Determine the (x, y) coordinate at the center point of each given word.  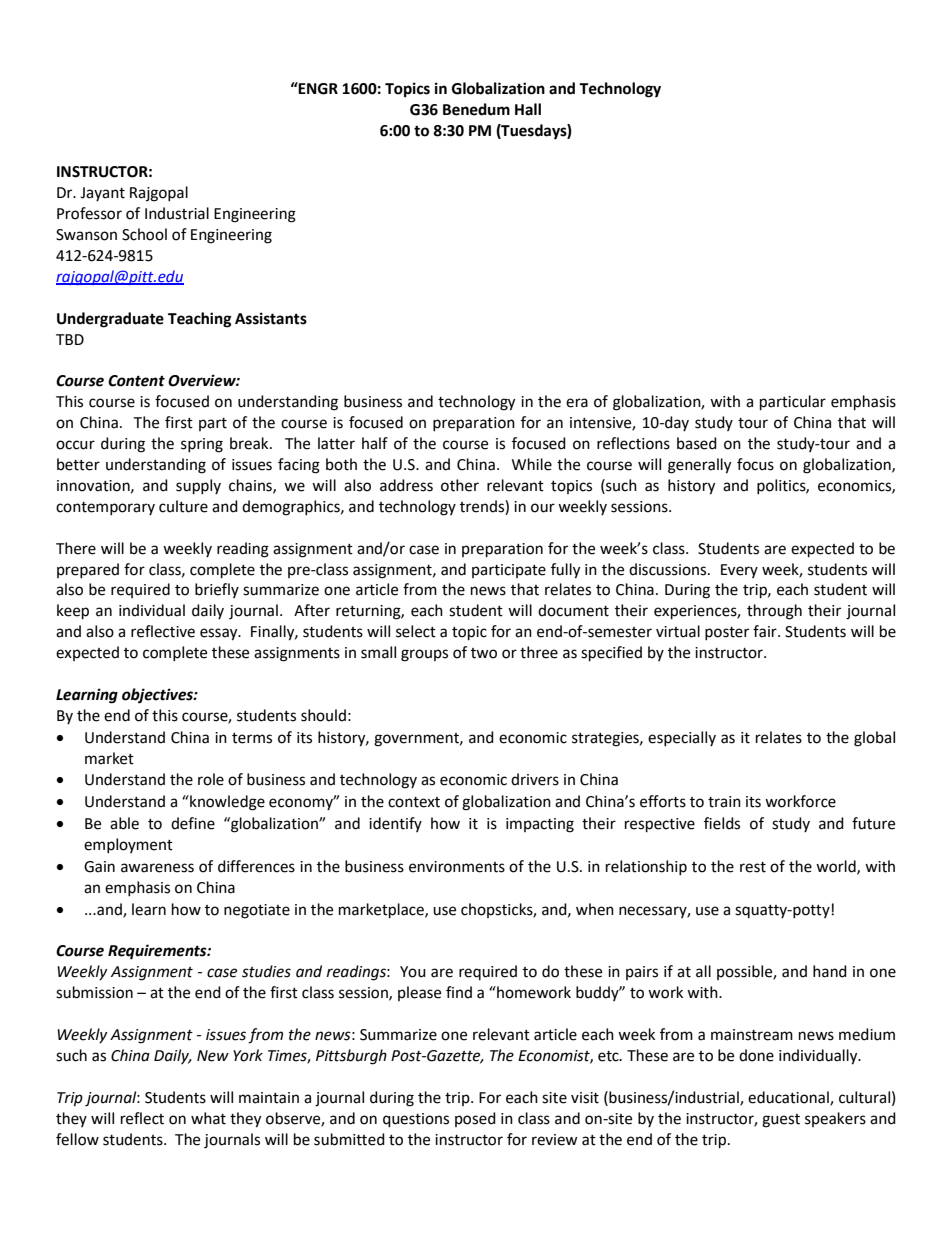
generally (699, 466)
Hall (528, 109)
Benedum (476, 109)
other (460, 485)
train (724, 802)
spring (202, 445)
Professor (89, 213)
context (414, 802)
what (208, 1118)
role (211, 779)
